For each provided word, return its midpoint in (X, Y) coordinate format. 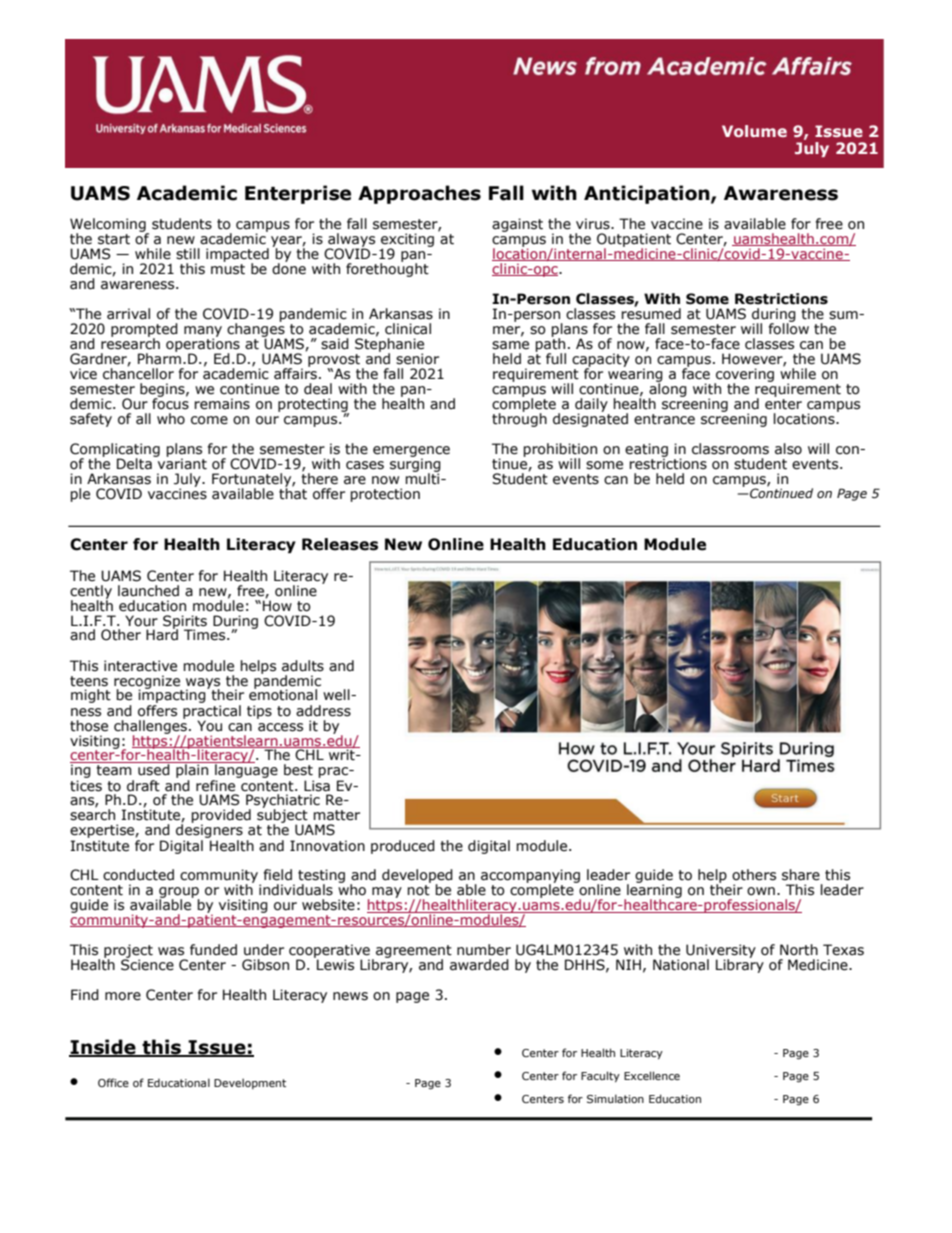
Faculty (600, 1076)
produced (403, 847)
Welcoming (109, 226)
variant (181, 463)
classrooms (730, 449)
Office (113, 1082)
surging (415, 465)
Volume (754, 131)
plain (192, 771)
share (801, 875)
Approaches (419, 194)
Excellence (652, 1075)
